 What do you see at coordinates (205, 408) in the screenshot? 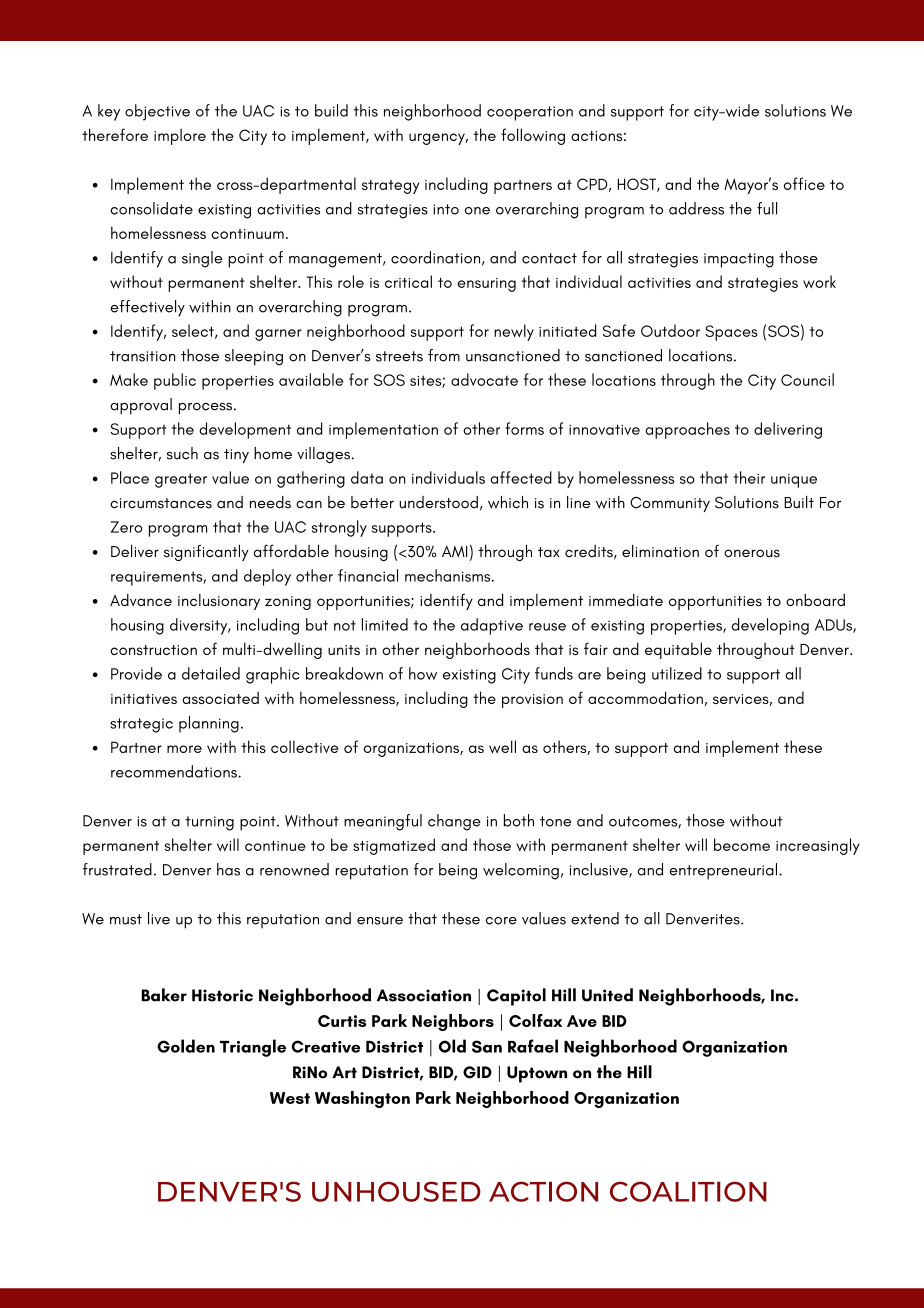
I see `process` at bounding box center [205, 408].
